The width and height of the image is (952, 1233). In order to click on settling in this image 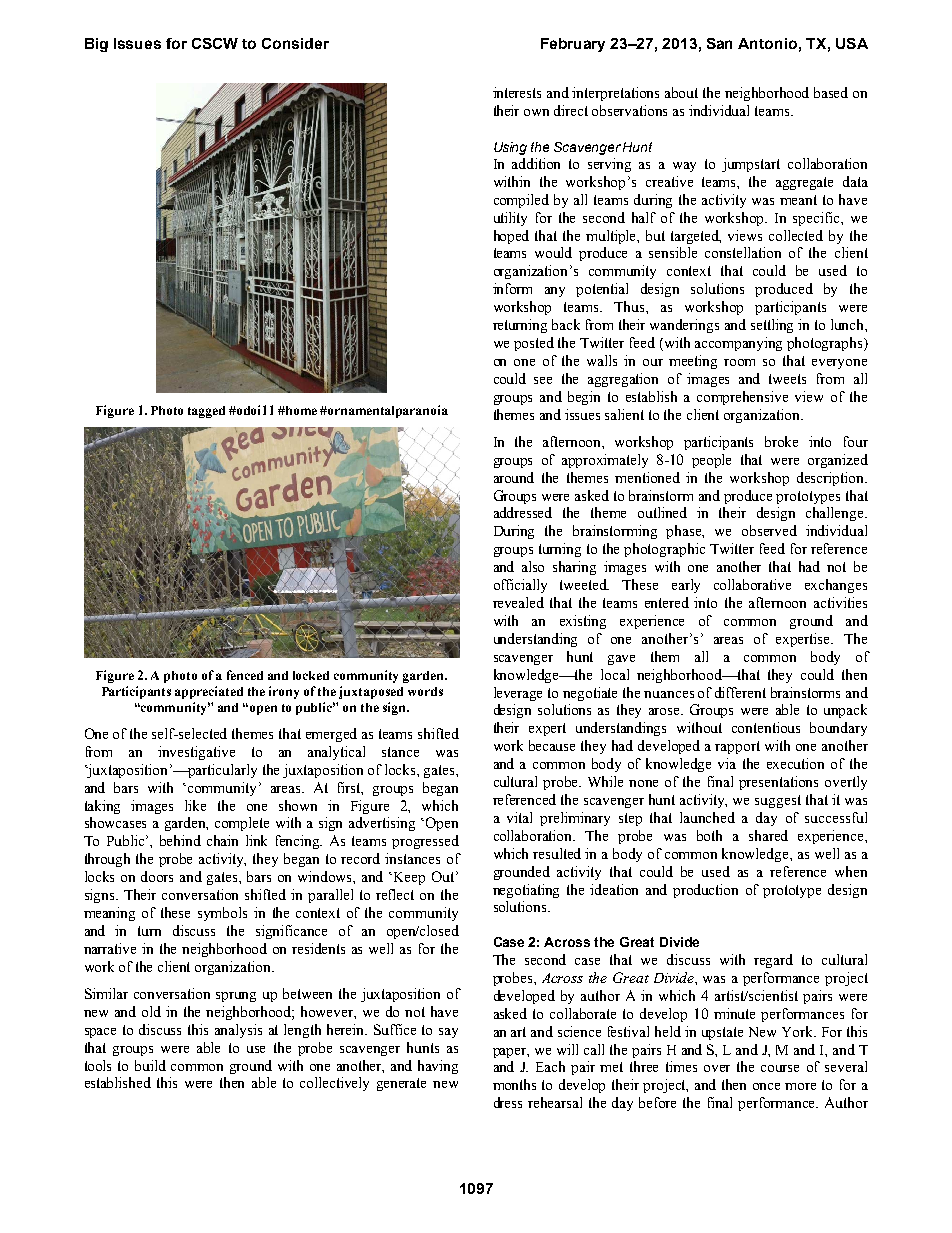, I will do `click(772, 326)`.
